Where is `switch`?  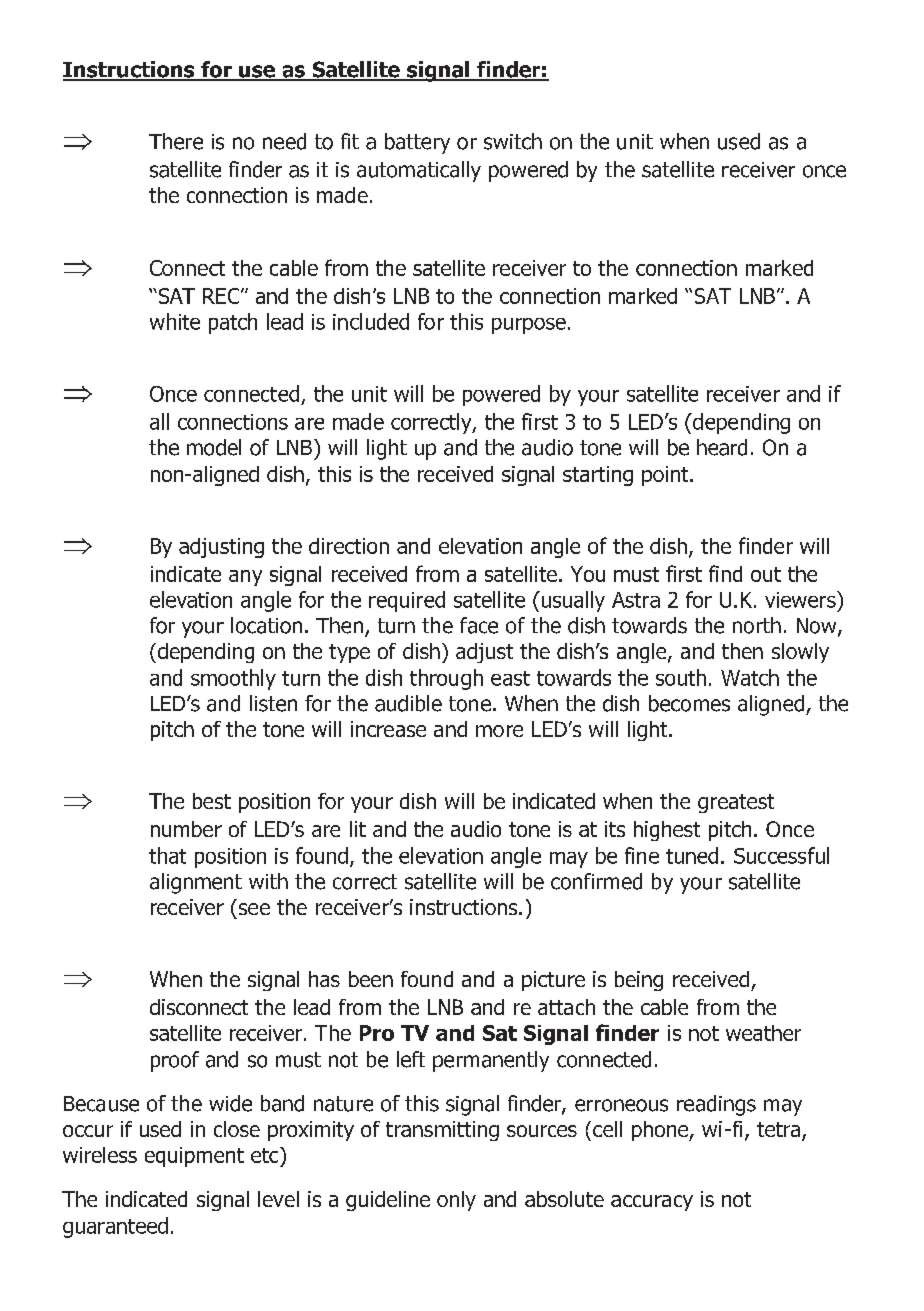 switch is located at coordinates (513, 141).
